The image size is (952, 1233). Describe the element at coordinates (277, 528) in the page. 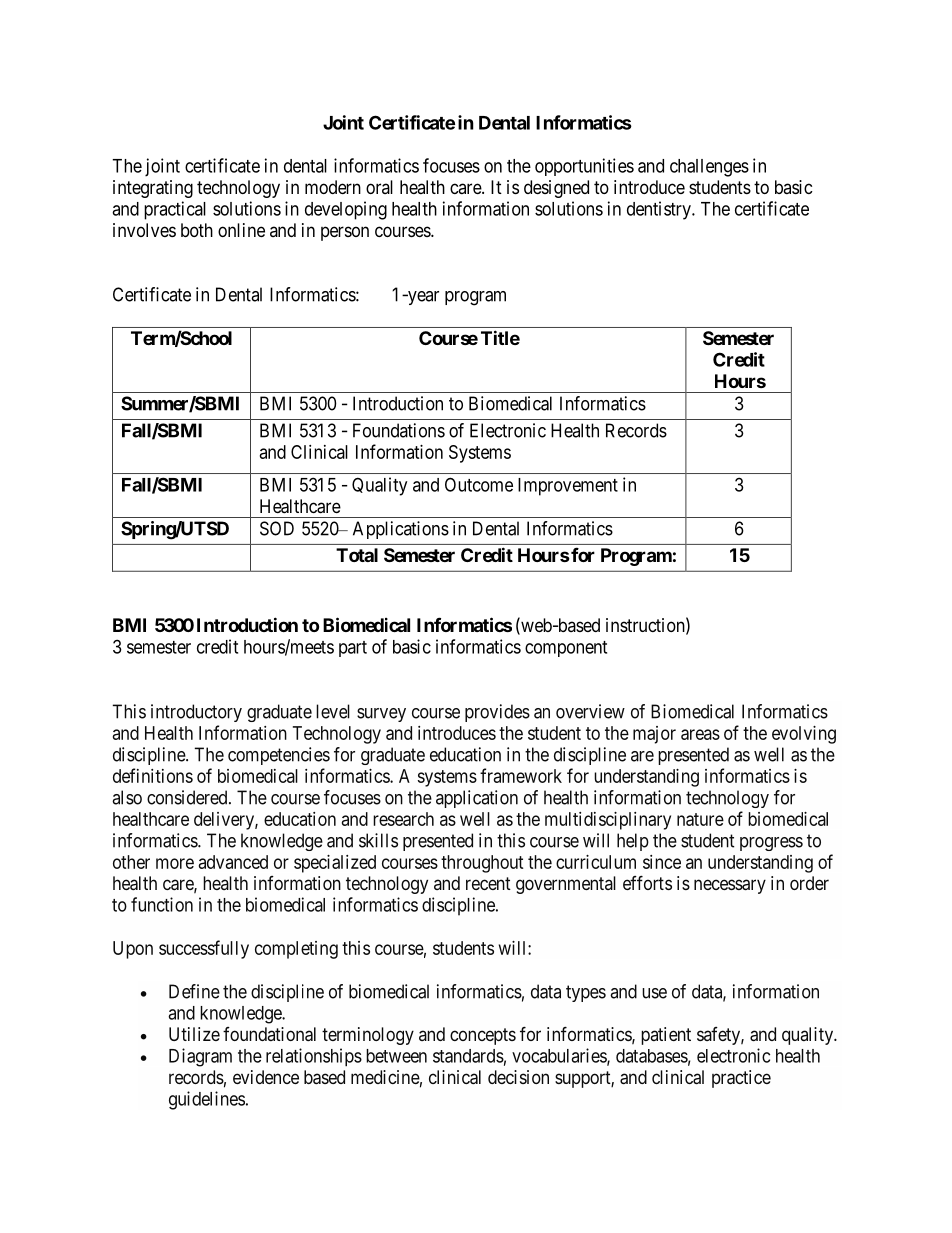

I see `SOD` at that location.
